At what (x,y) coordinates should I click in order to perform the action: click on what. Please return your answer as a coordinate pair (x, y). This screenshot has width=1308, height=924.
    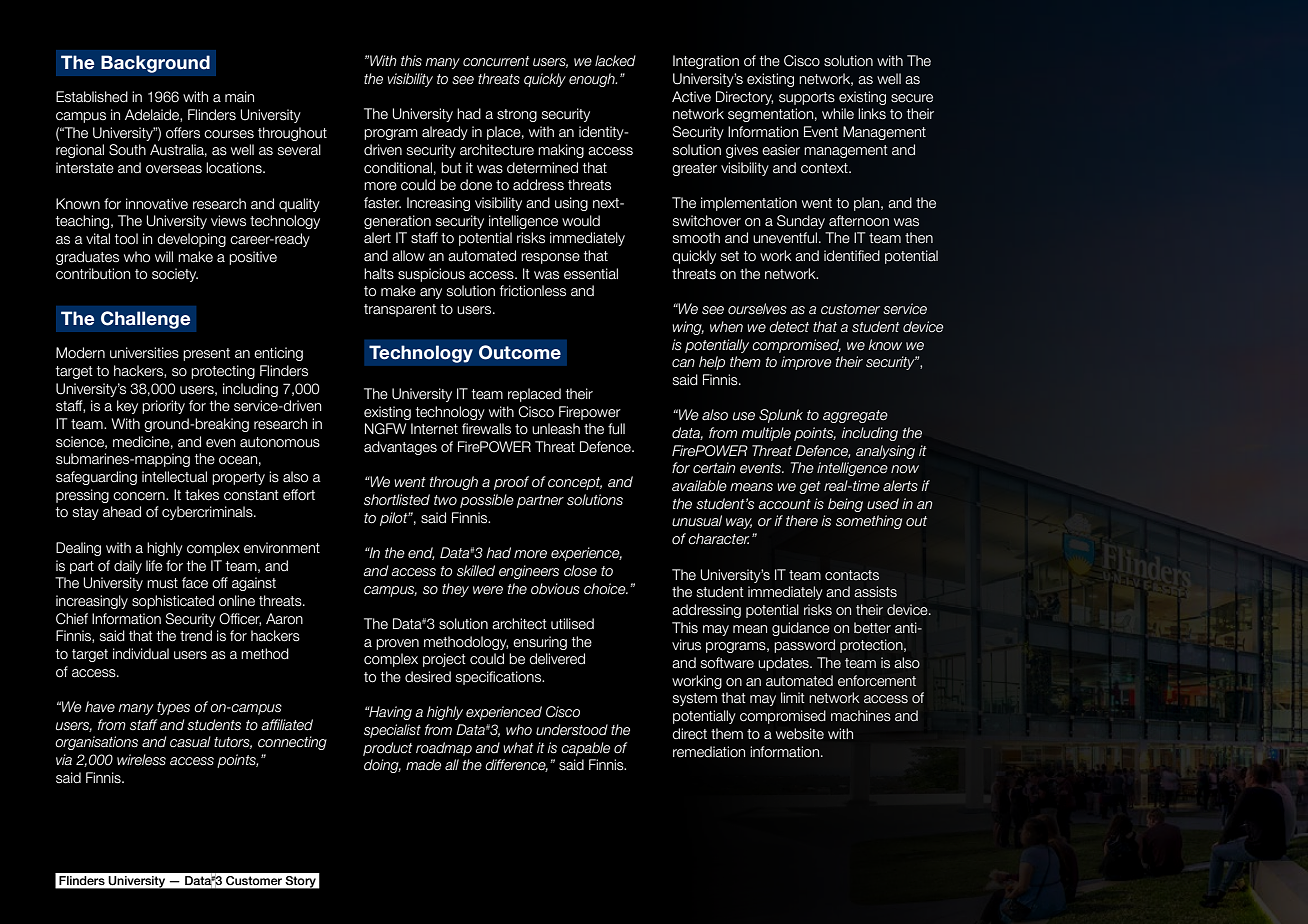
    Looking at the image, I should click on (518, 747).
